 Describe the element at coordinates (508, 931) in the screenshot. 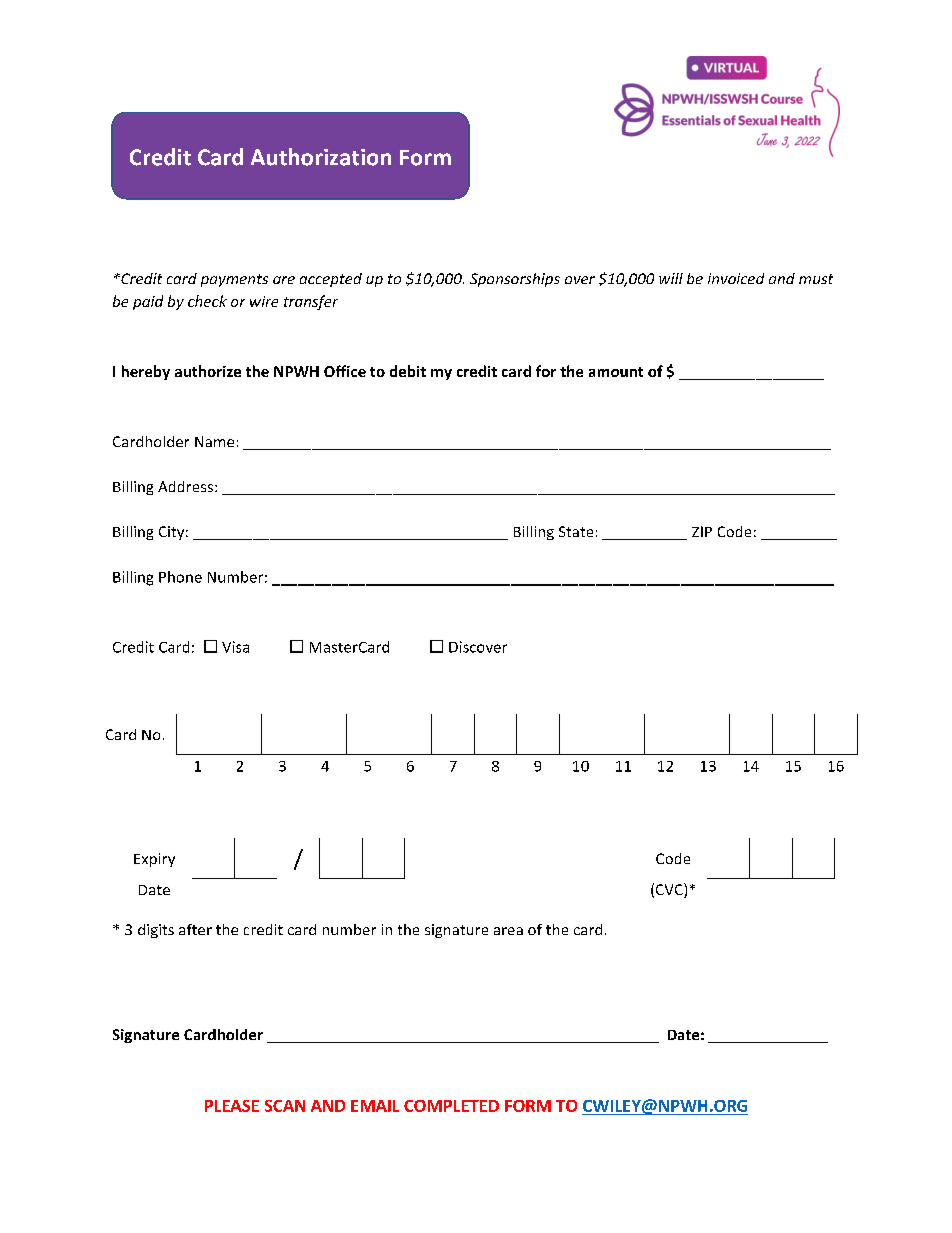

I see `area` at that location.
